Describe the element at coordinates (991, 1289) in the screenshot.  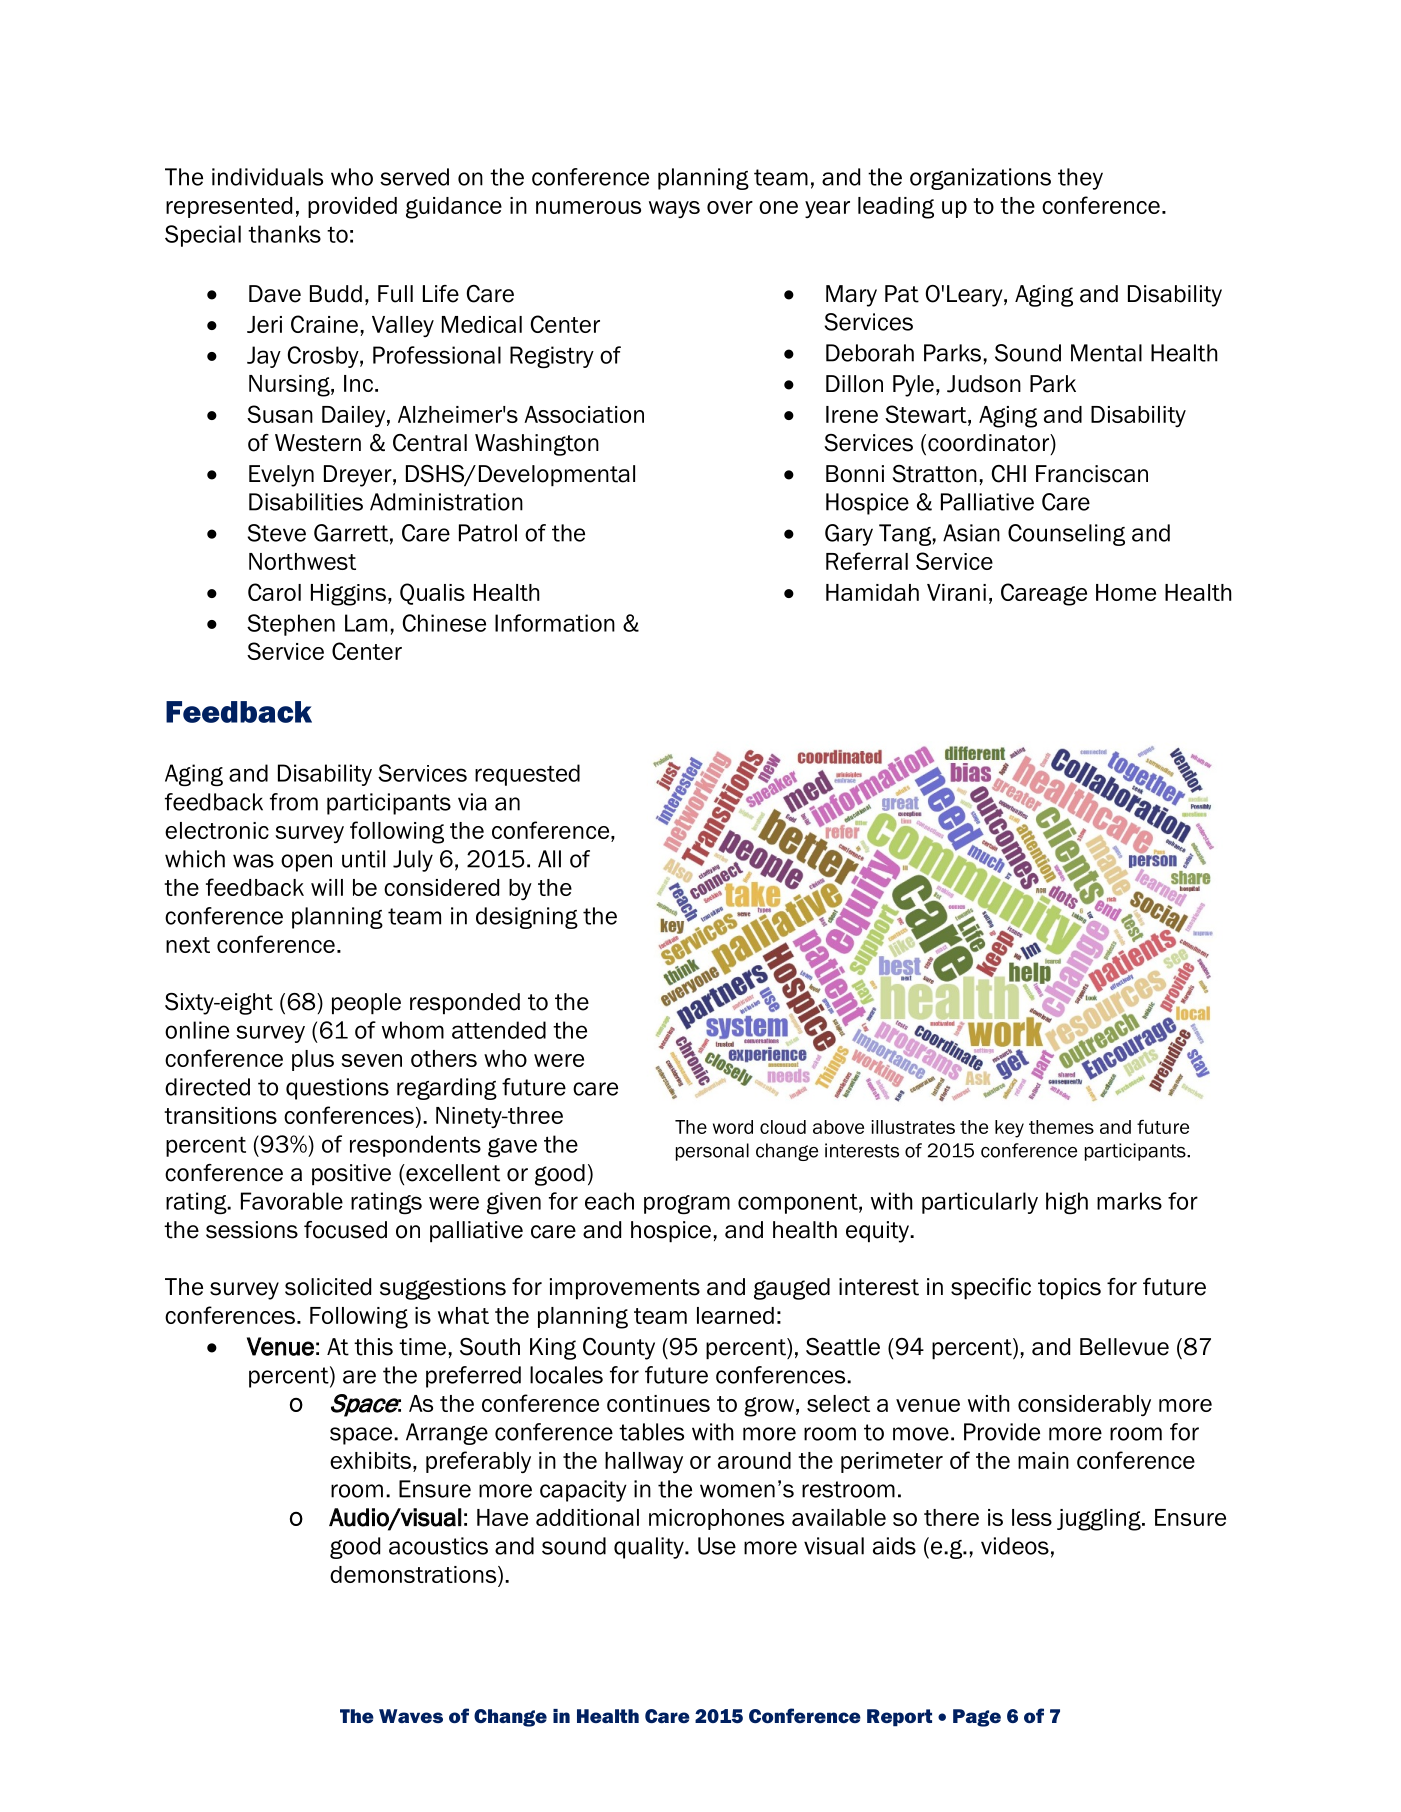
I see `specific` at that location.
